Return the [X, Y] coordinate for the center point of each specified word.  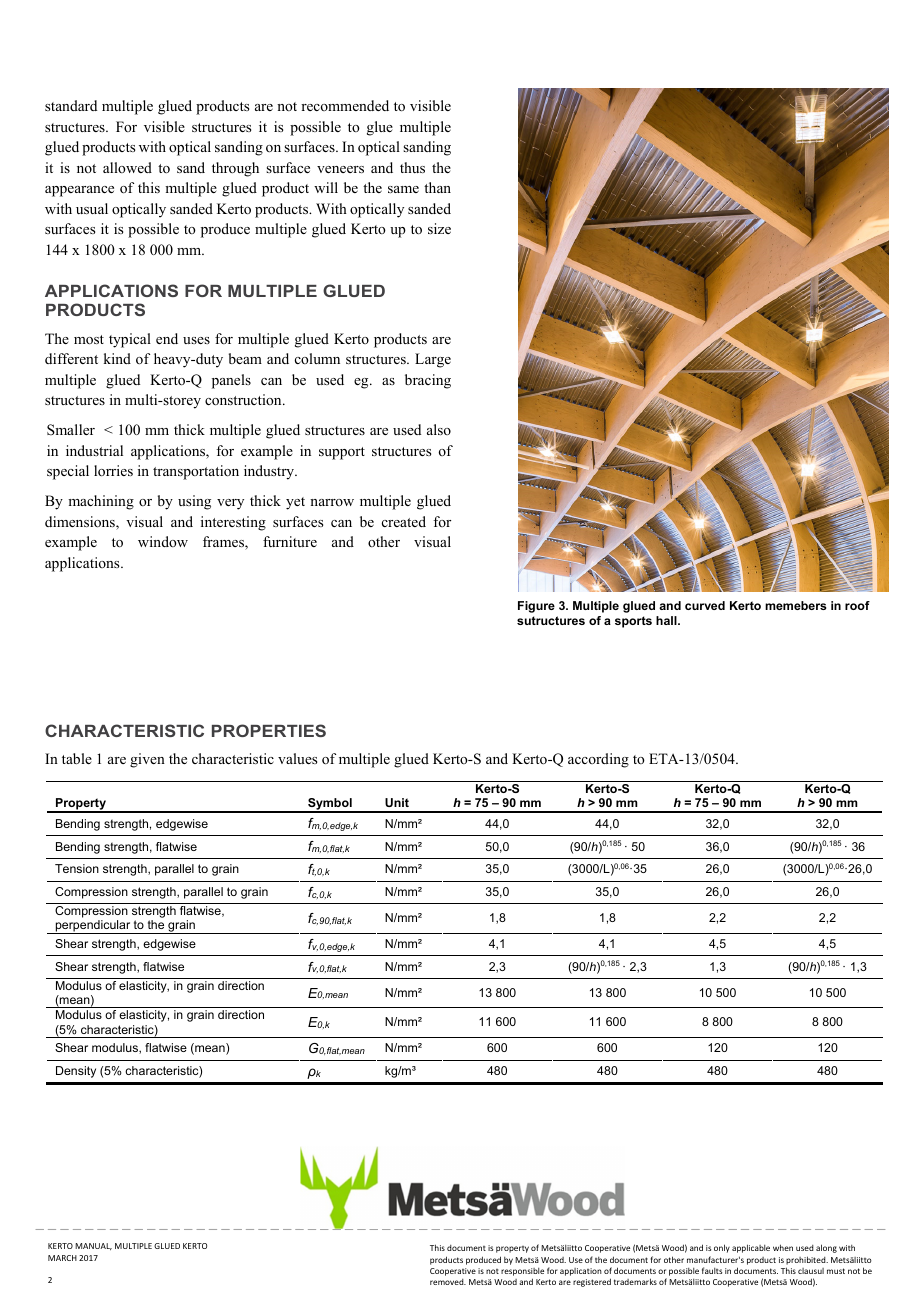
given [147, 760]
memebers [795, 605]
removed [448, 1282]
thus [412, 167]
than [437, 187]
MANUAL [93, 1246]
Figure [536, 607]
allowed [127, 167]
